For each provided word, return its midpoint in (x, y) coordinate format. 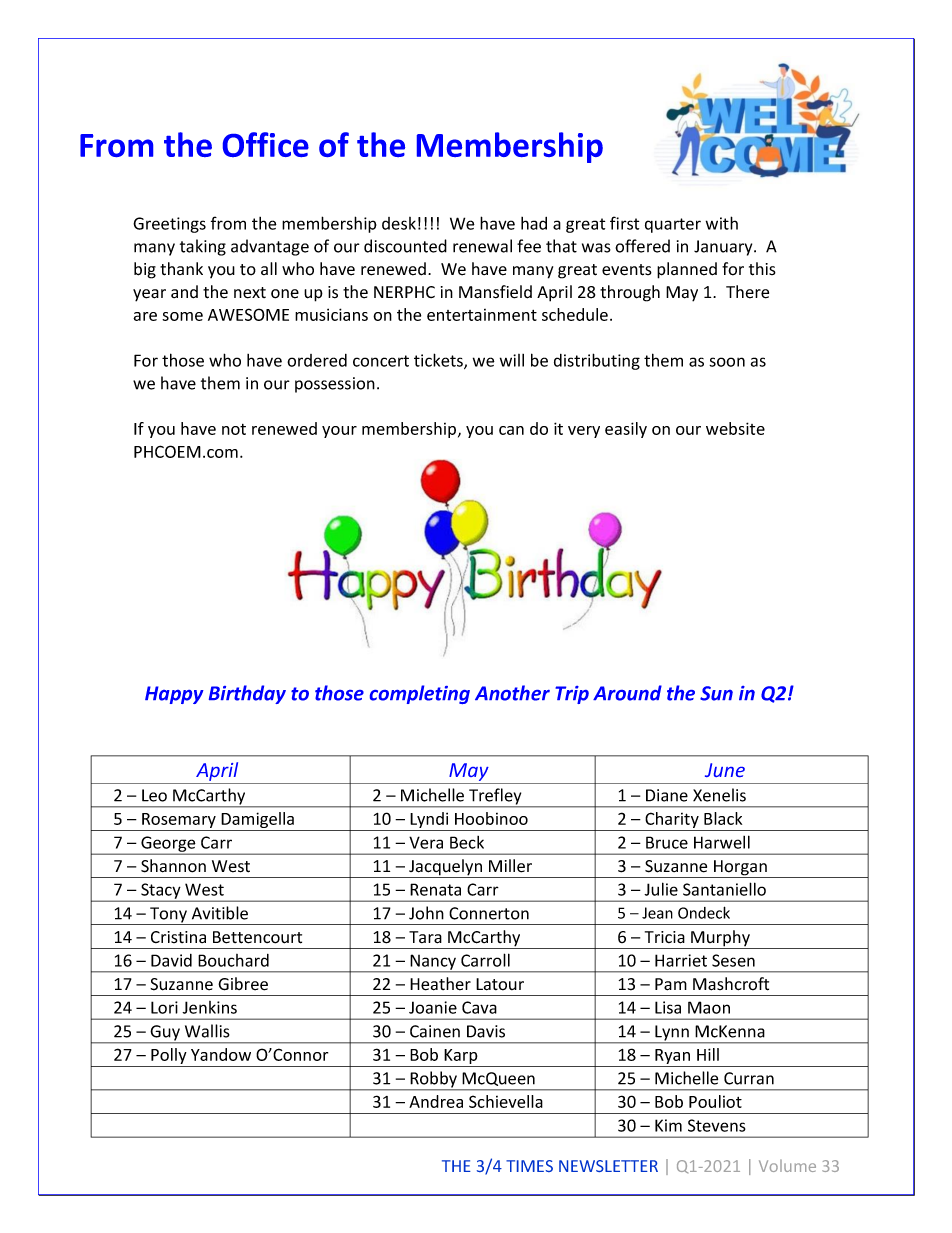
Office (266, 144)
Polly (169, 1057)
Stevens (717, 1125)
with (722, 223)
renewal (482, 246)
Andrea (436, 1101)
